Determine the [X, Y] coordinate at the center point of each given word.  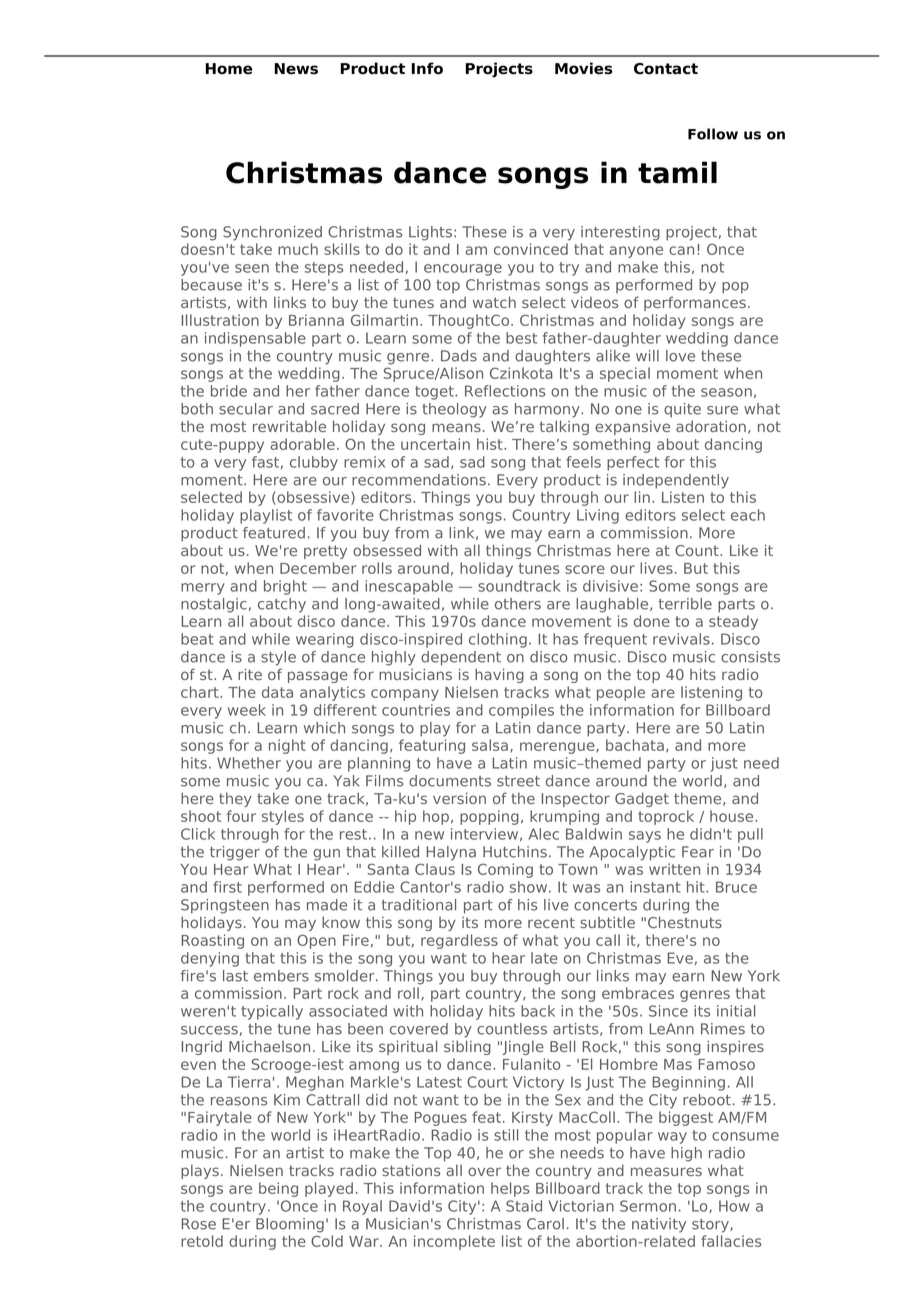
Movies [584, 68]
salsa [490, 745]
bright [285, 587]
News [296, 69]
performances [695, 303]
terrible [685, 604]
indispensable [255, 339]
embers [281, 976]
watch [494, 302]
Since [668, 1011]
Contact [666, 69]
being [278, 1189]
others [518, 604]
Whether [249, 763]
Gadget [642, 799]
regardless [459, 941]
